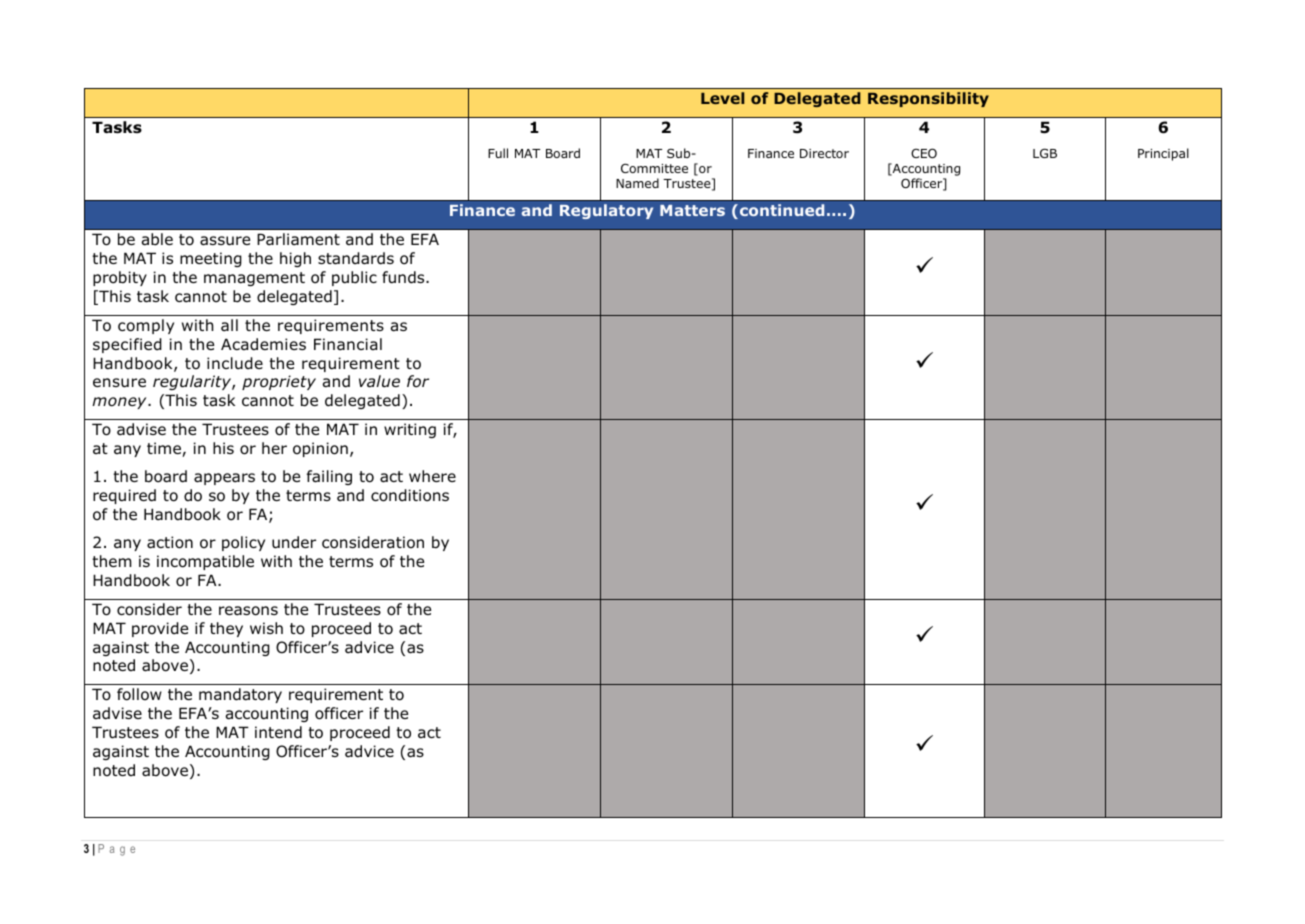 The height and width of the document is (924, 1305). Describe the element at coordinates (240, 695) in the document. I see `mandatory` at that location.
